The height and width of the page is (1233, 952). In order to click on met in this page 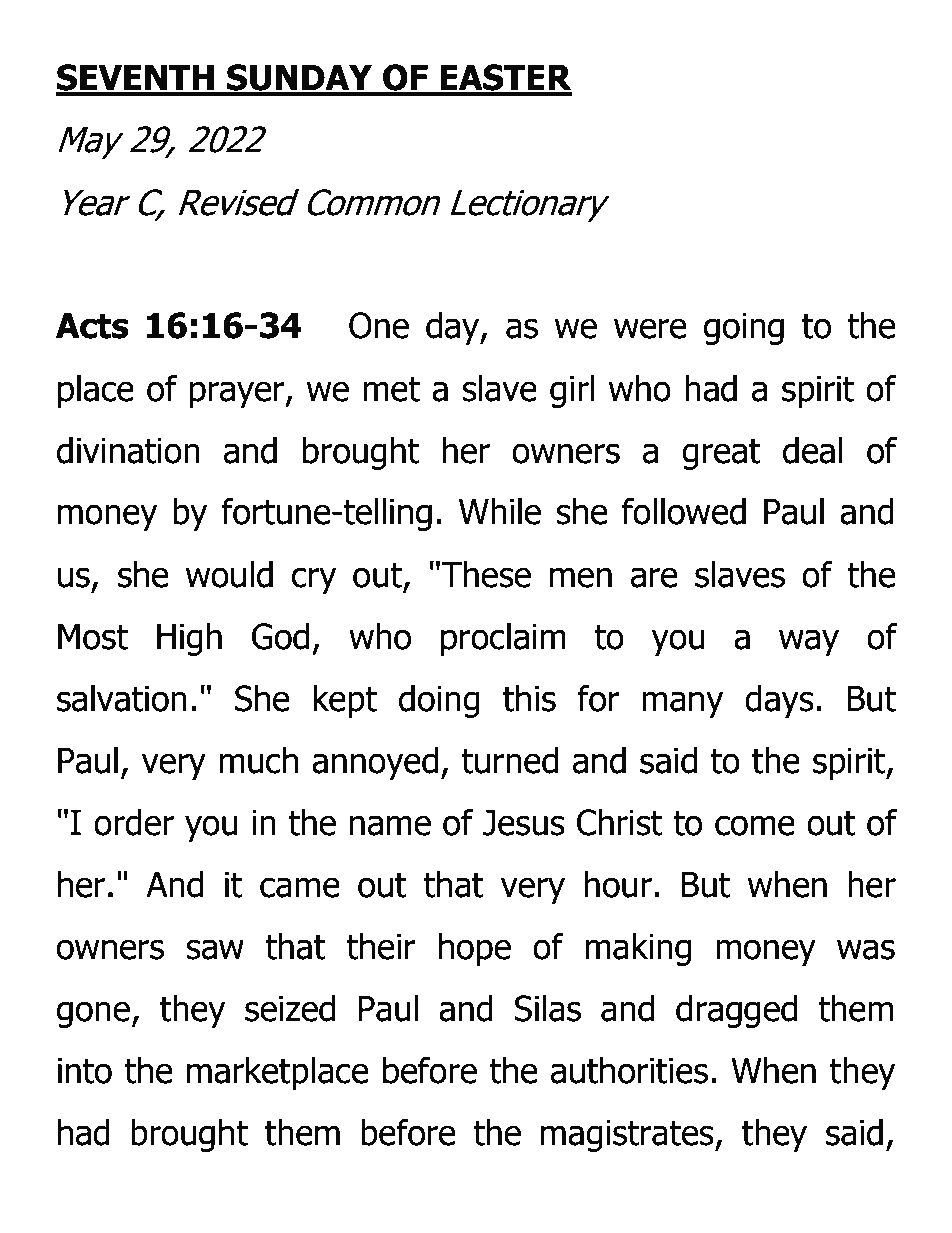, I will do `click(391, 389)`.
